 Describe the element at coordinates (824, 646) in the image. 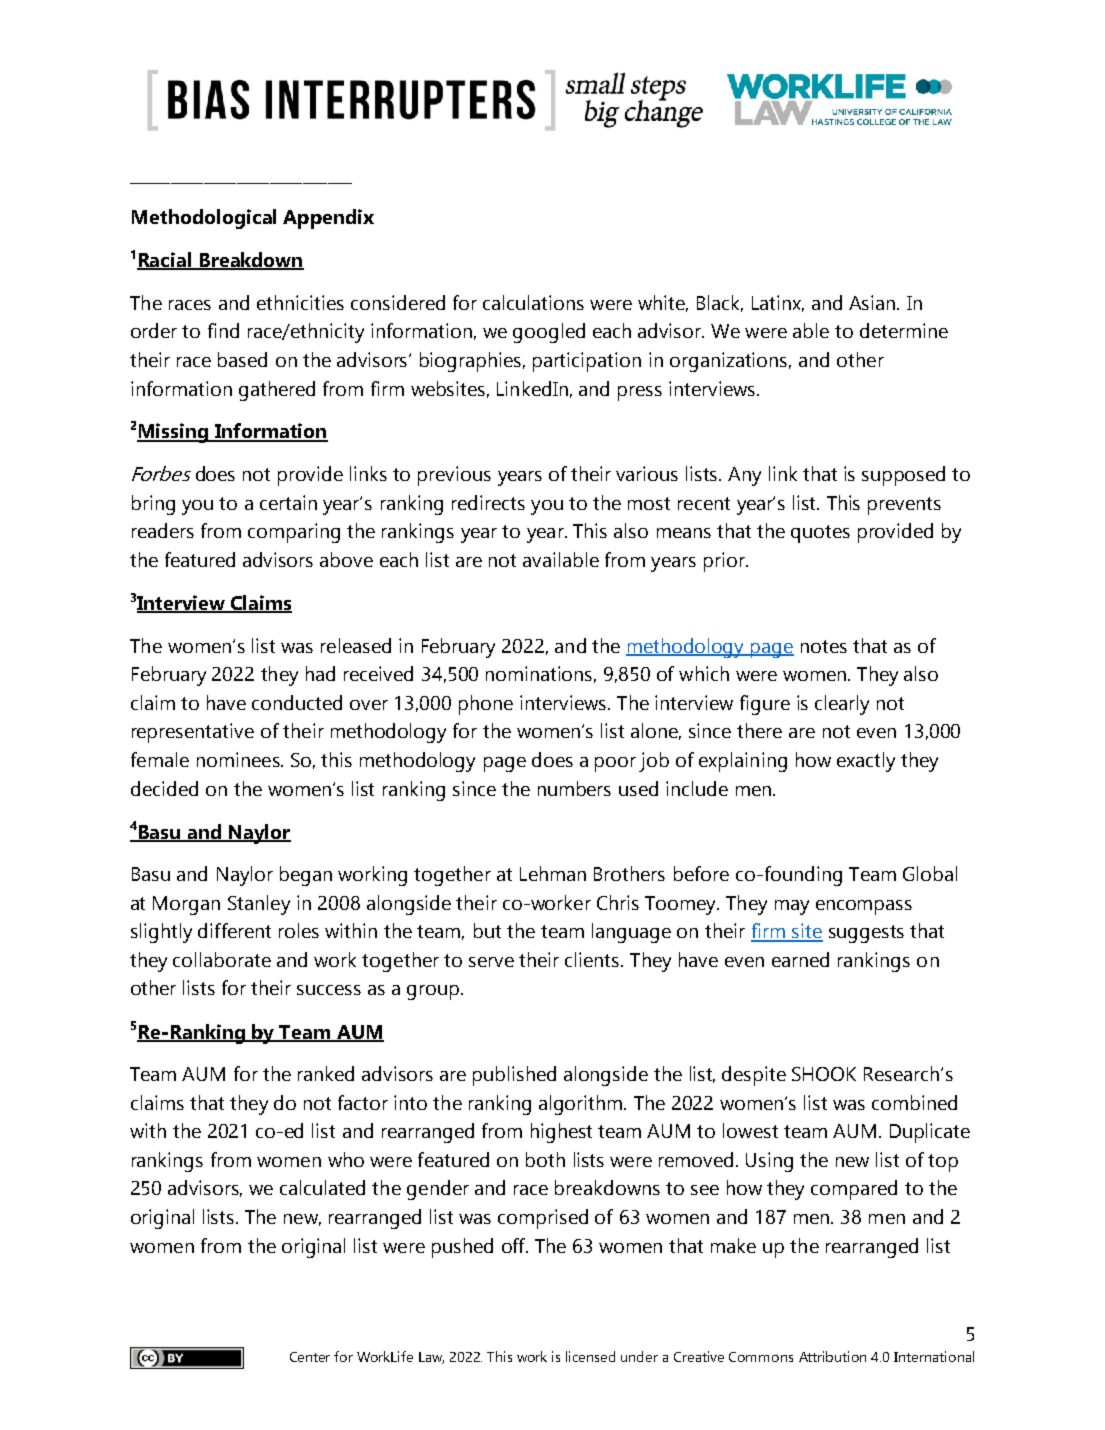

I see `notes` at that location.
